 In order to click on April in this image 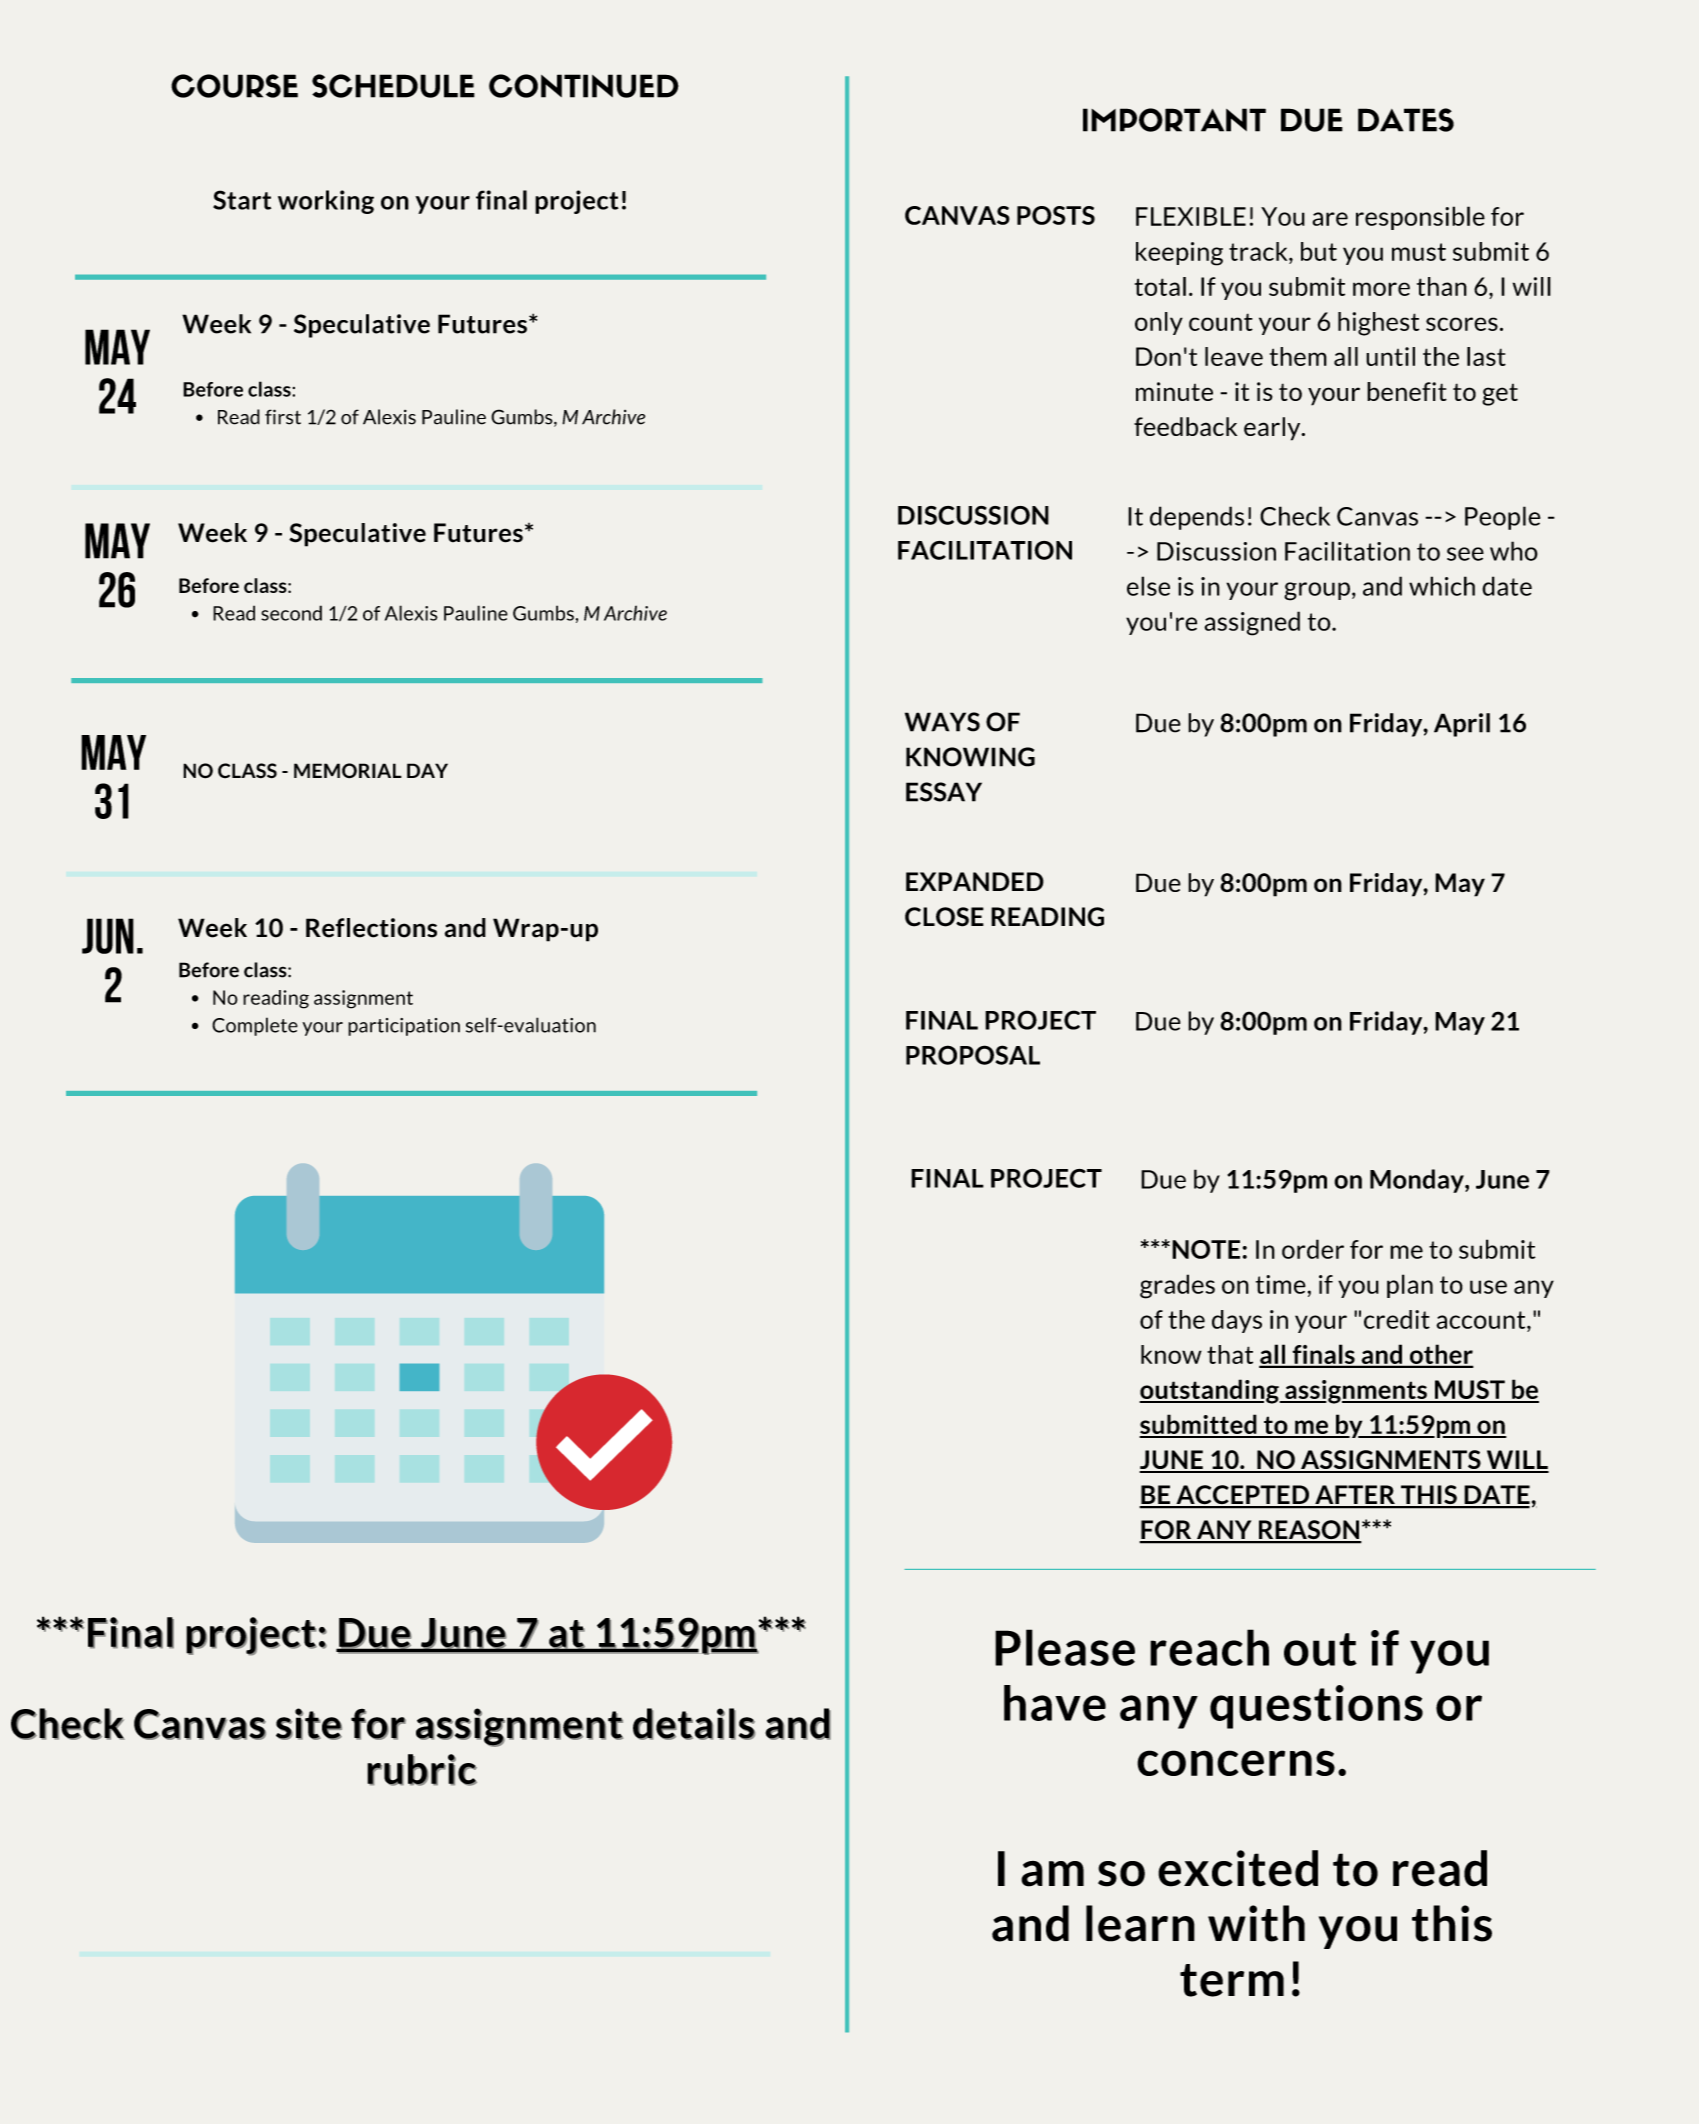, I will do `click(1462, 725)`.
